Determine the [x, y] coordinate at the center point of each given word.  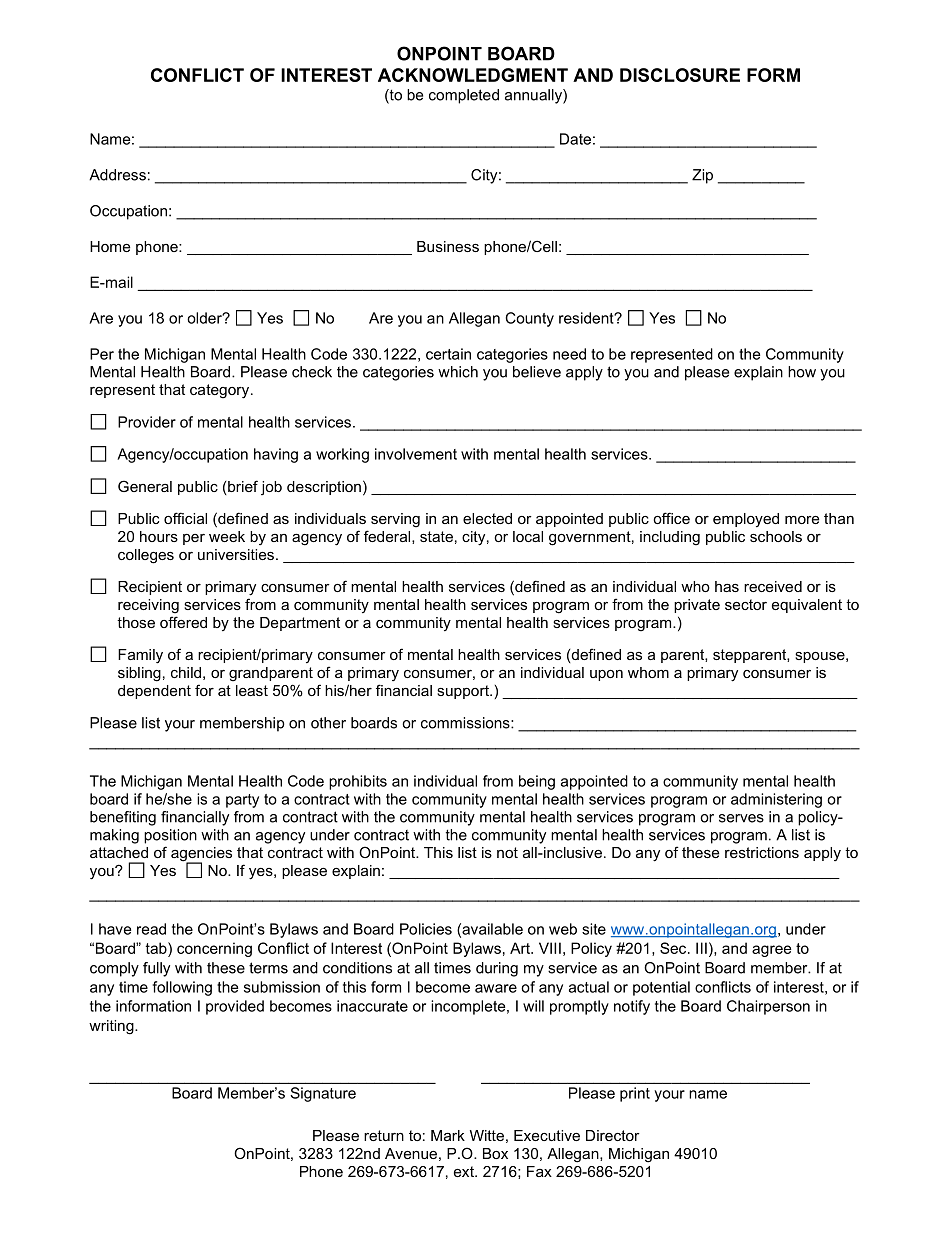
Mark [448, 1135]
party [242, 801]
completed [464, 96]
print [635, 1094]
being [537, 782]
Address [117, 175]
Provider [147, 422]
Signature [323, 1094]
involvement [416, 454]
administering [776, 800]
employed [746, 520]
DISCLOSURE [680, 75]
